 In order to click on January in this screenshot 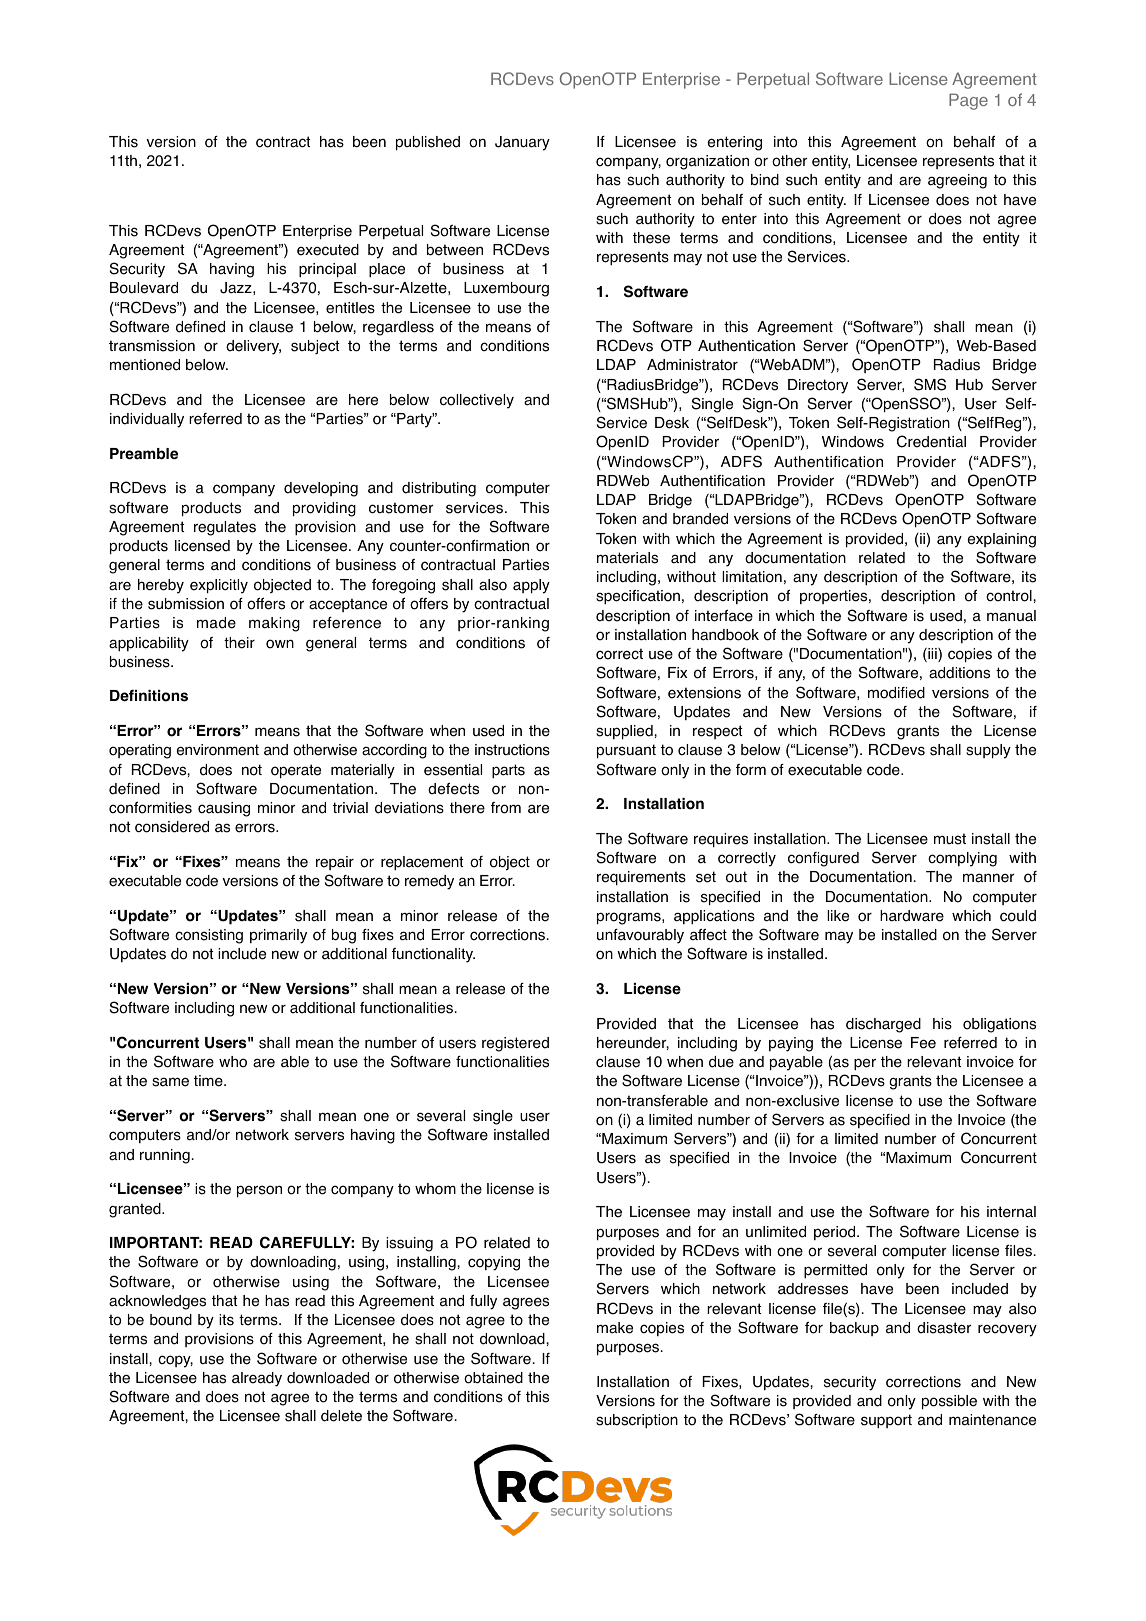, I will do `click(522, 143)`.
